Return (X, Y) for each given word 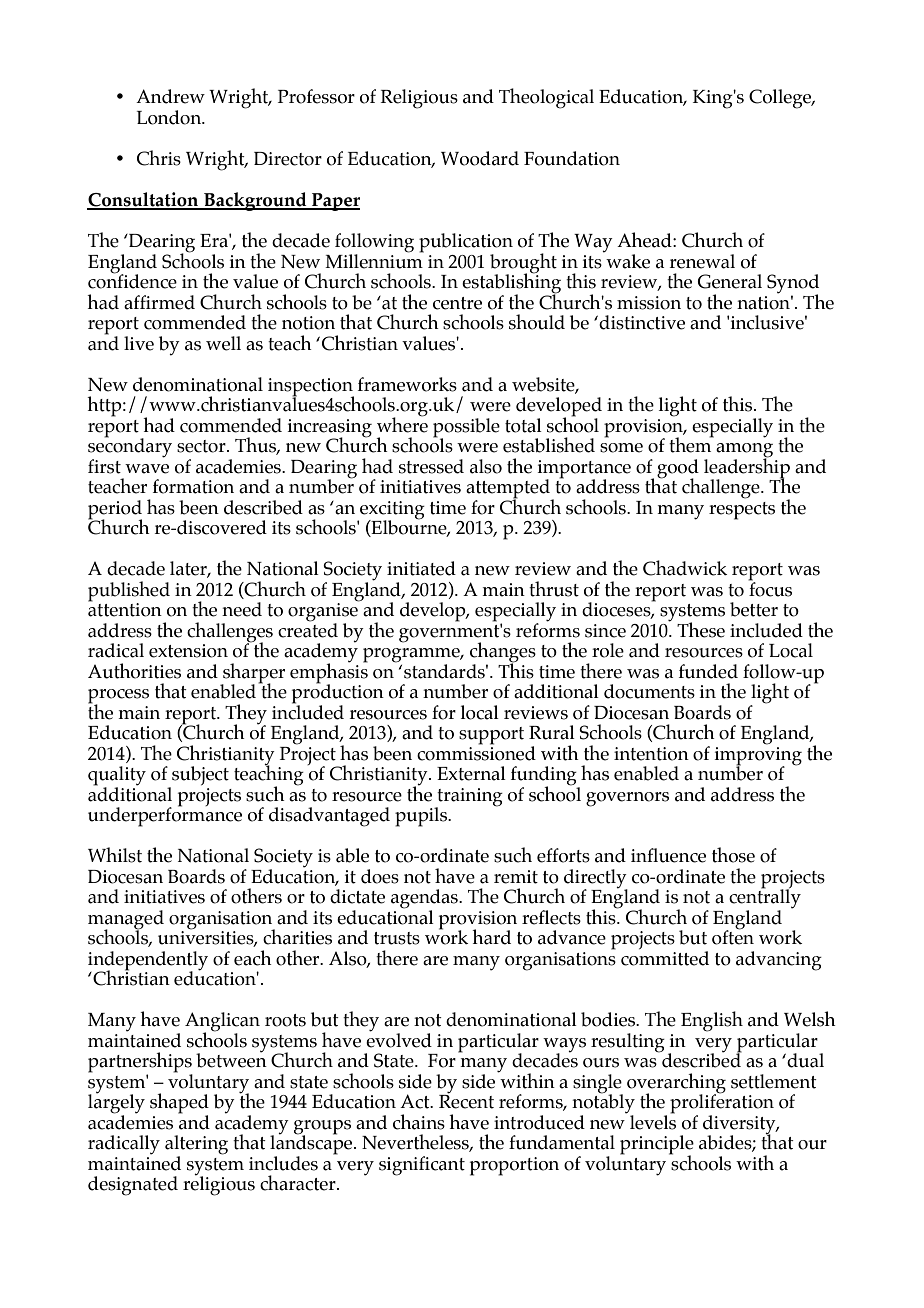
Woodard (480, 158)
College (781, 99)
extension (188, 651)
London (170, 117)
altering (196, 1146)
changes (503, 653)
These (701, 630)
